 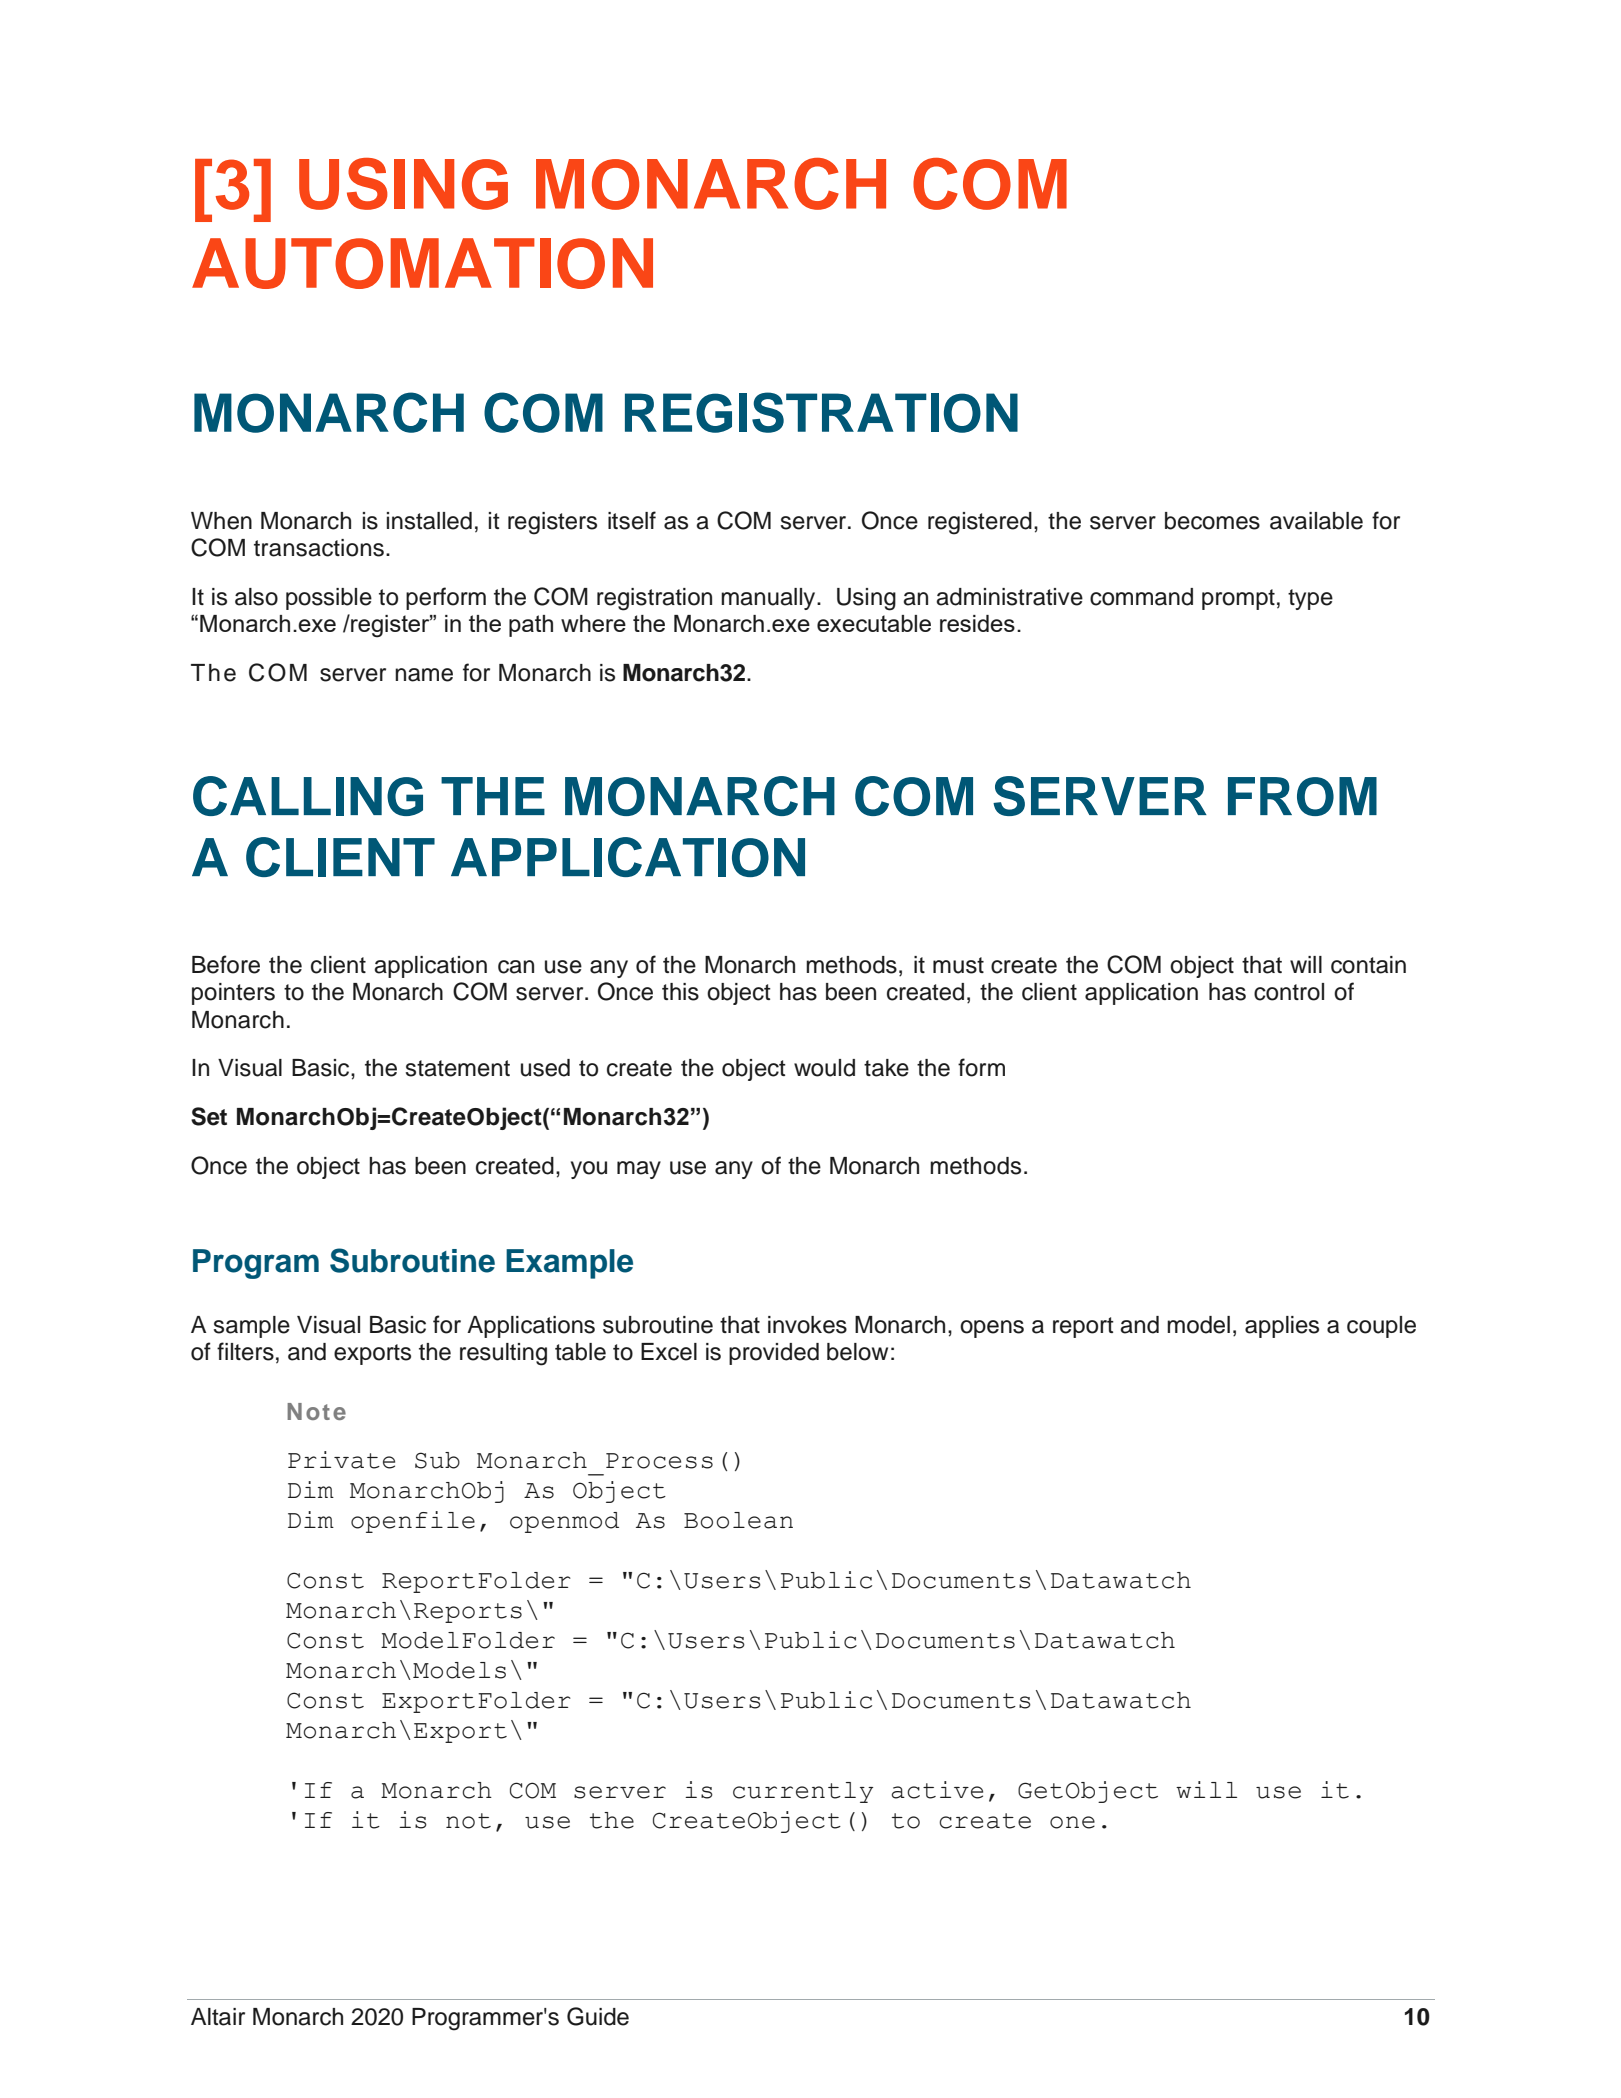 What do you see at coordinates (341, 1460) in the image?
I see `Private` at bounding box center [341, 1460].
